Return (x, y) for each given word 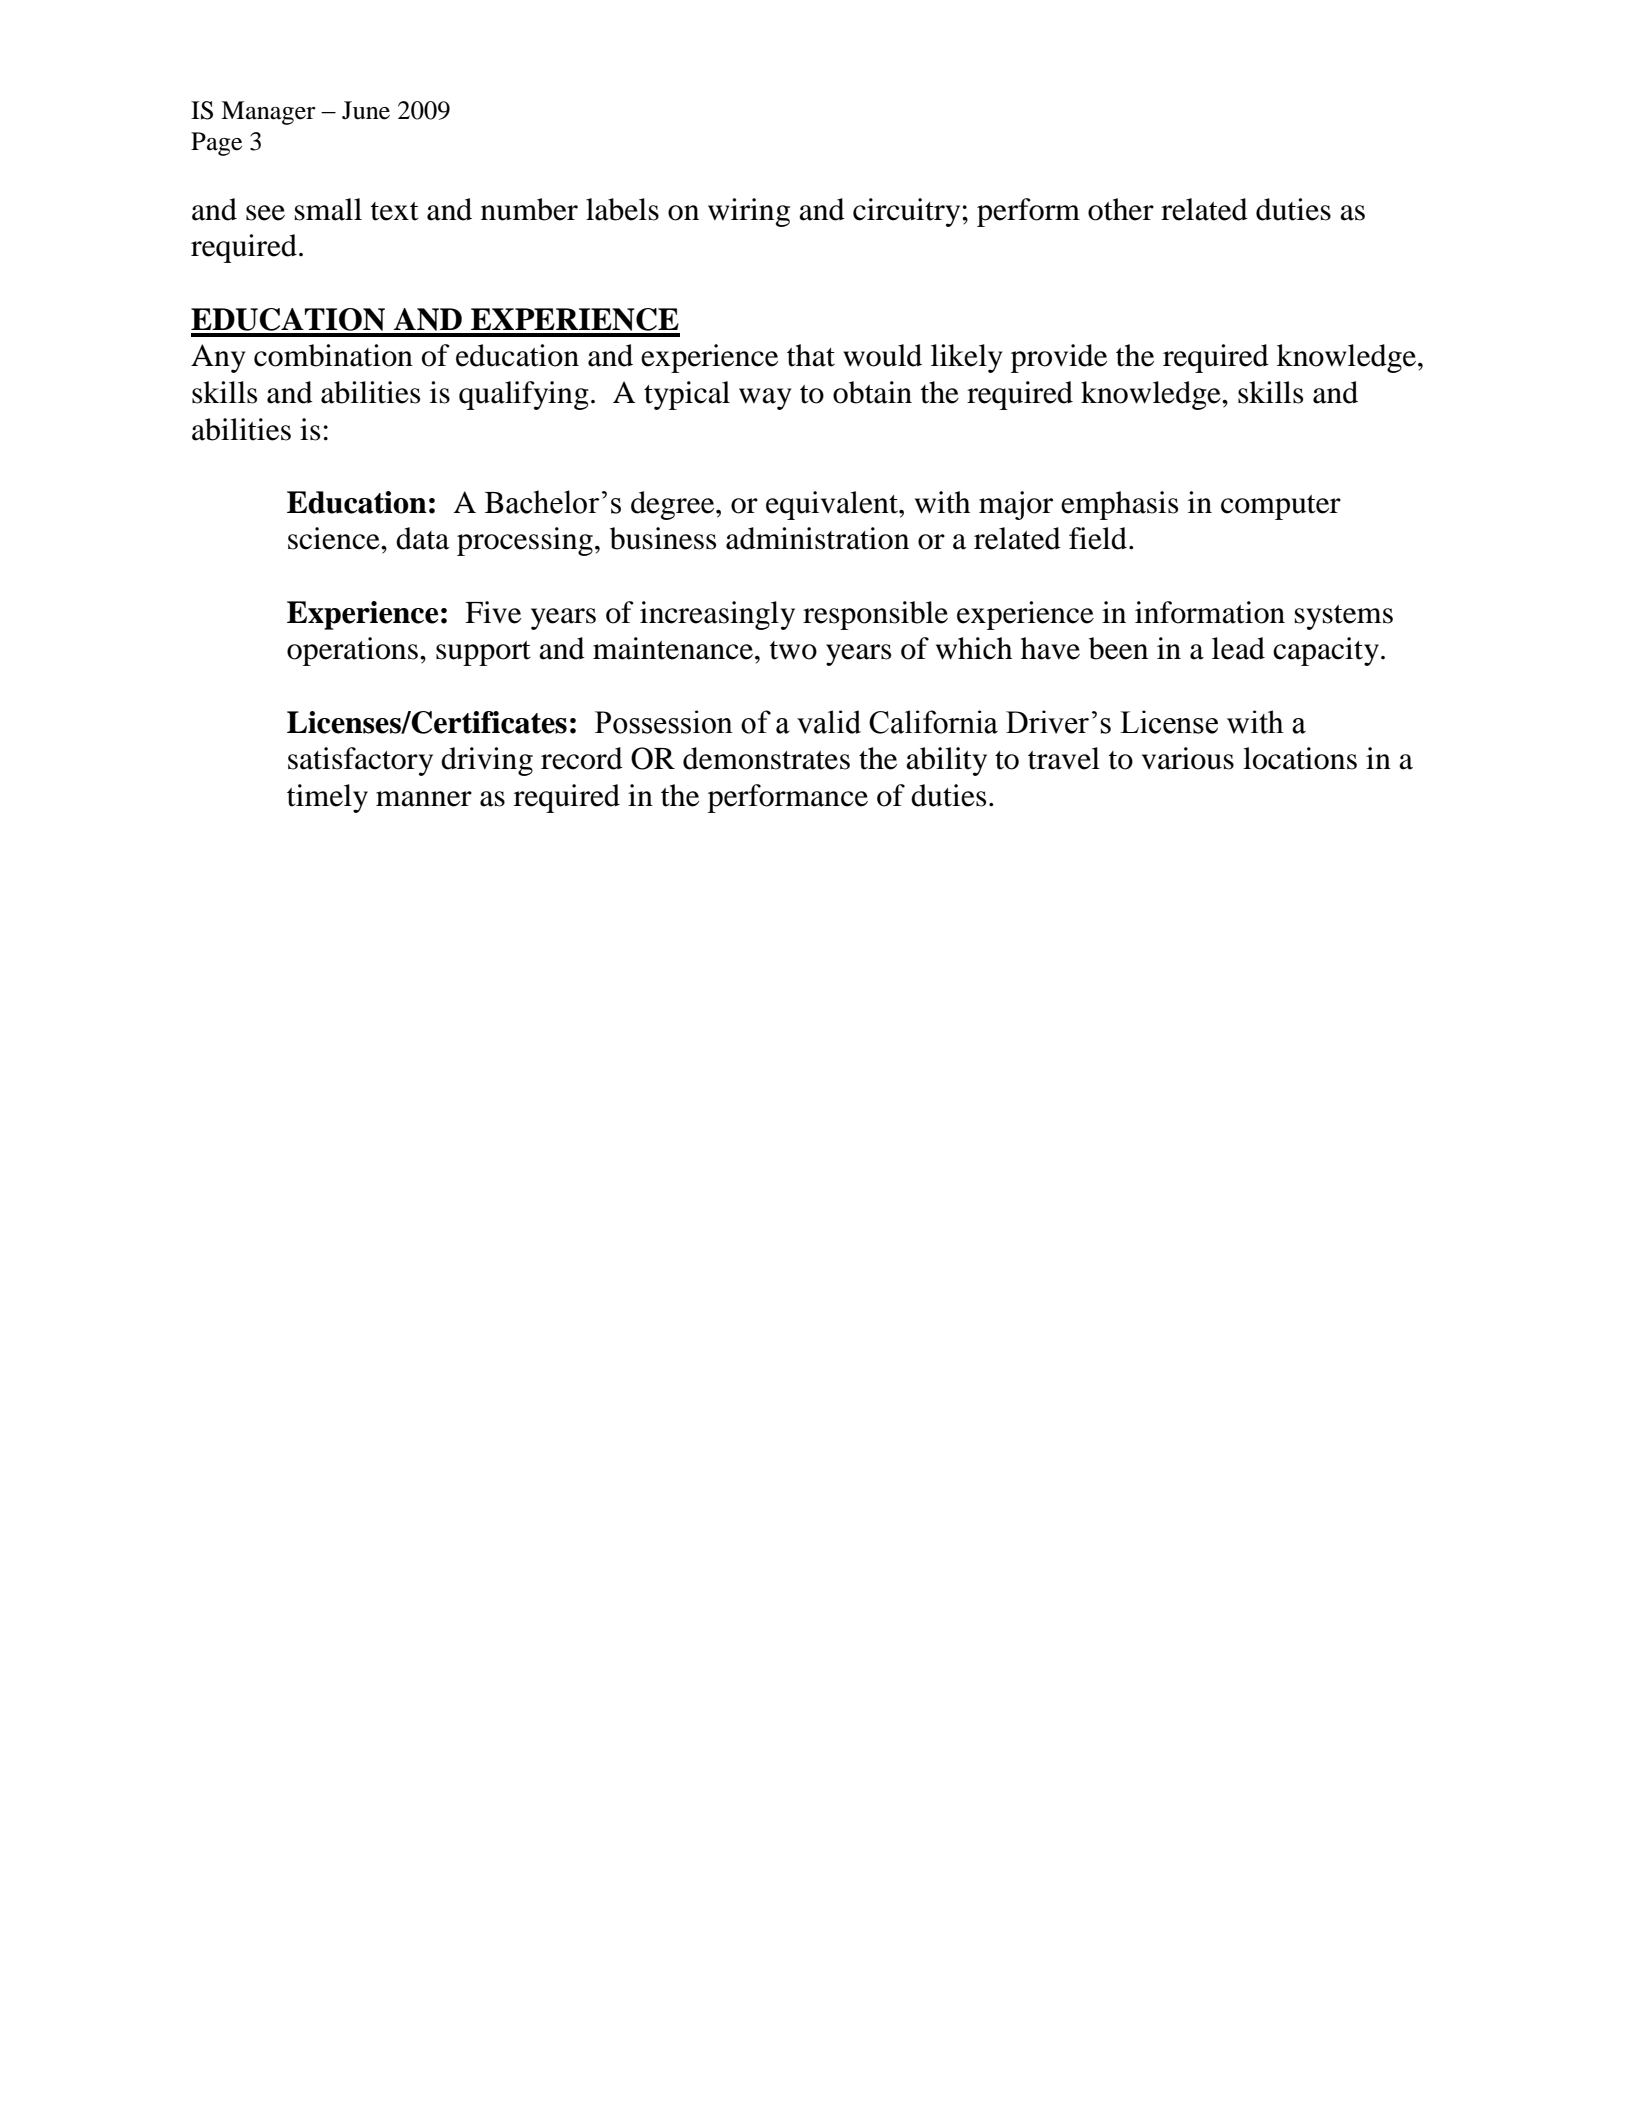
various (1188, 758)
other (1121, 209)
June (366, 110)
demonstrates (766, 758)
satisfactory (360, 761)
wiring (749, 212)
